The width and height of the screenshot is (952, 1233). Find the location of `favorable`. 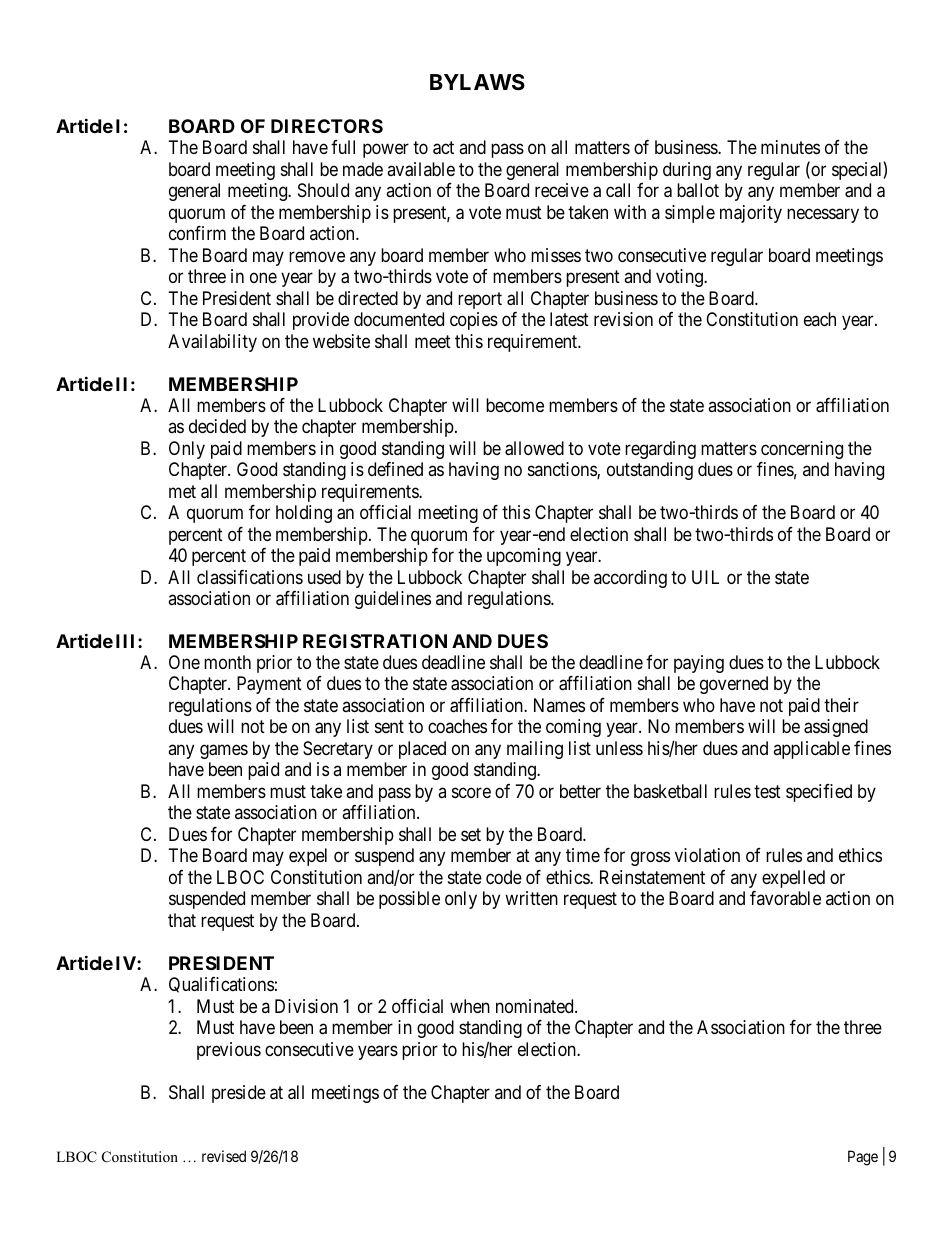

favorable is located at coordinates (785, 898).
